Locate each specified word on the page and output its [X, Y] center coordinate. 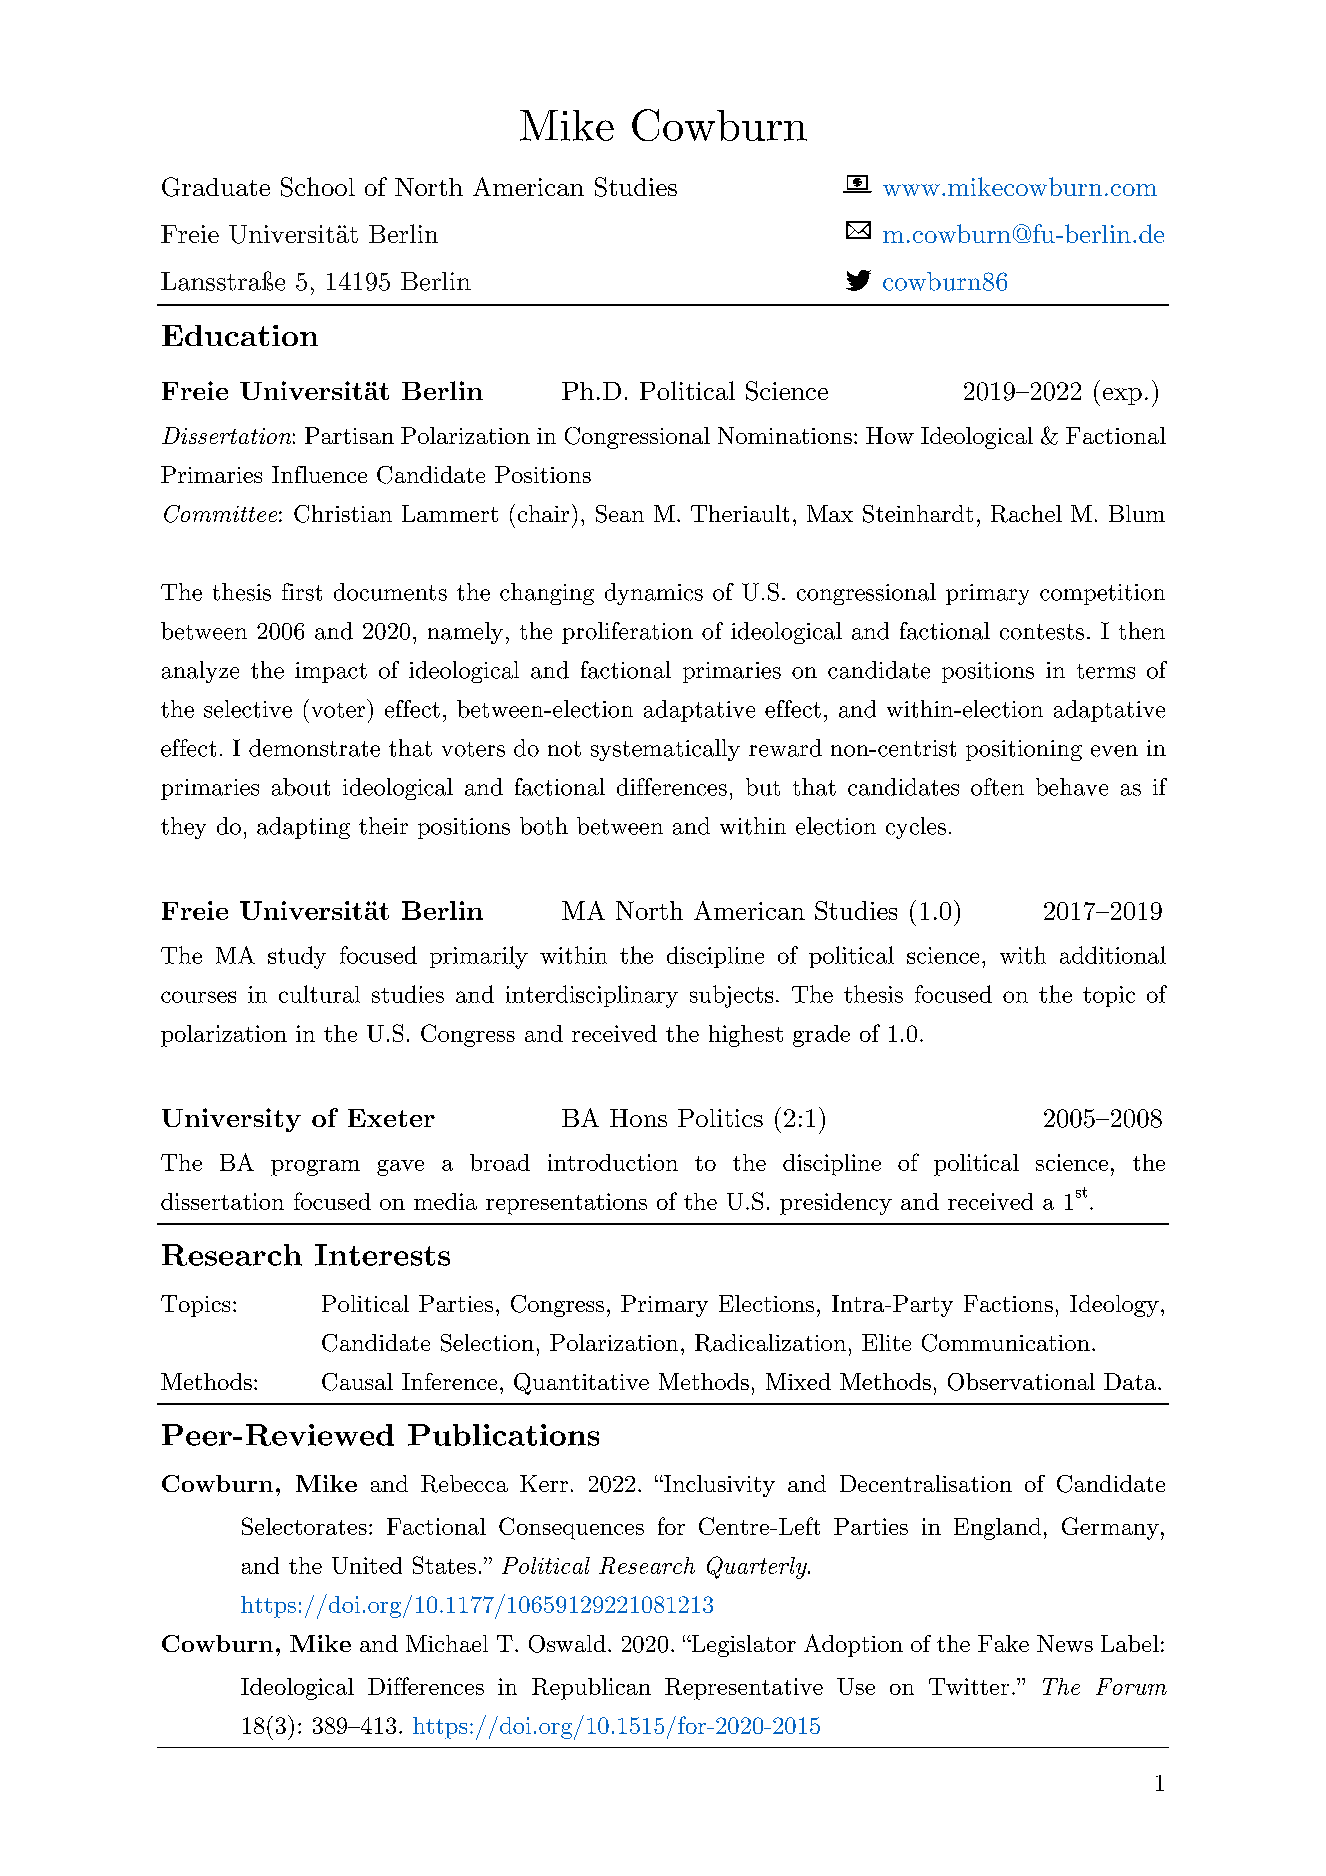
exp [1122, 396]
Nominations [785, 435]
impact [331, 672]
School [318, 187]
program [315, 1168]
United [367, 1565]
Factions [1008, 1303]
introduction [613, 1162]
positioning [1024, 750]
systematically [665, 750]
